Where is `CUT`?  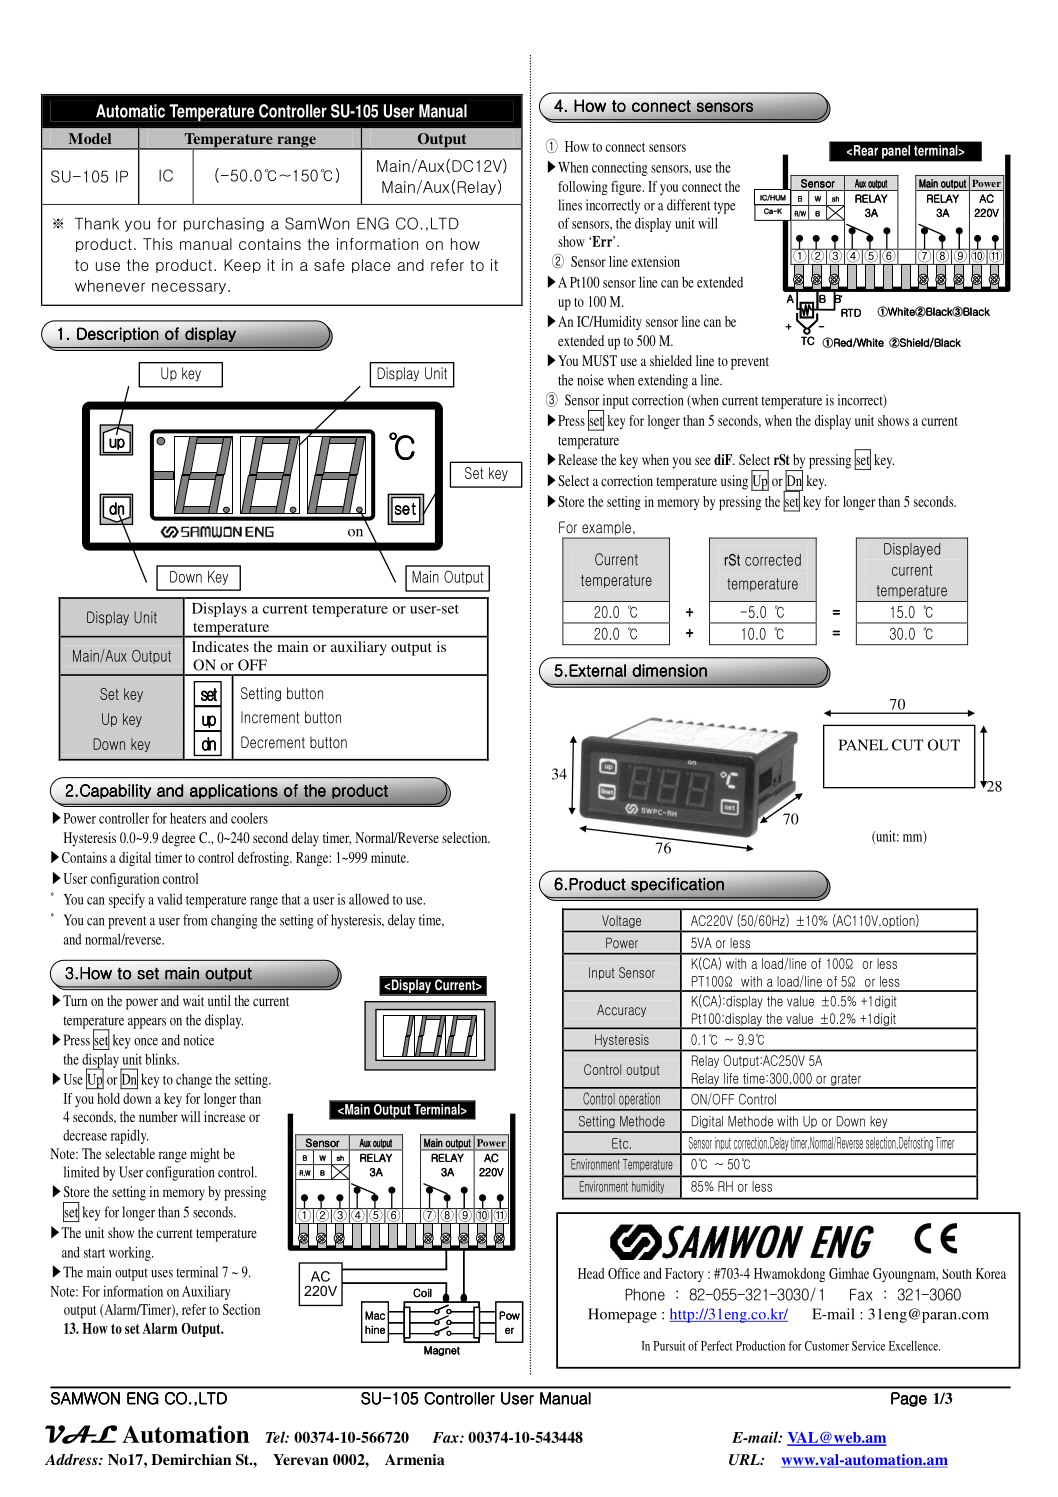 CUT is located at coordinates (908, 745).
